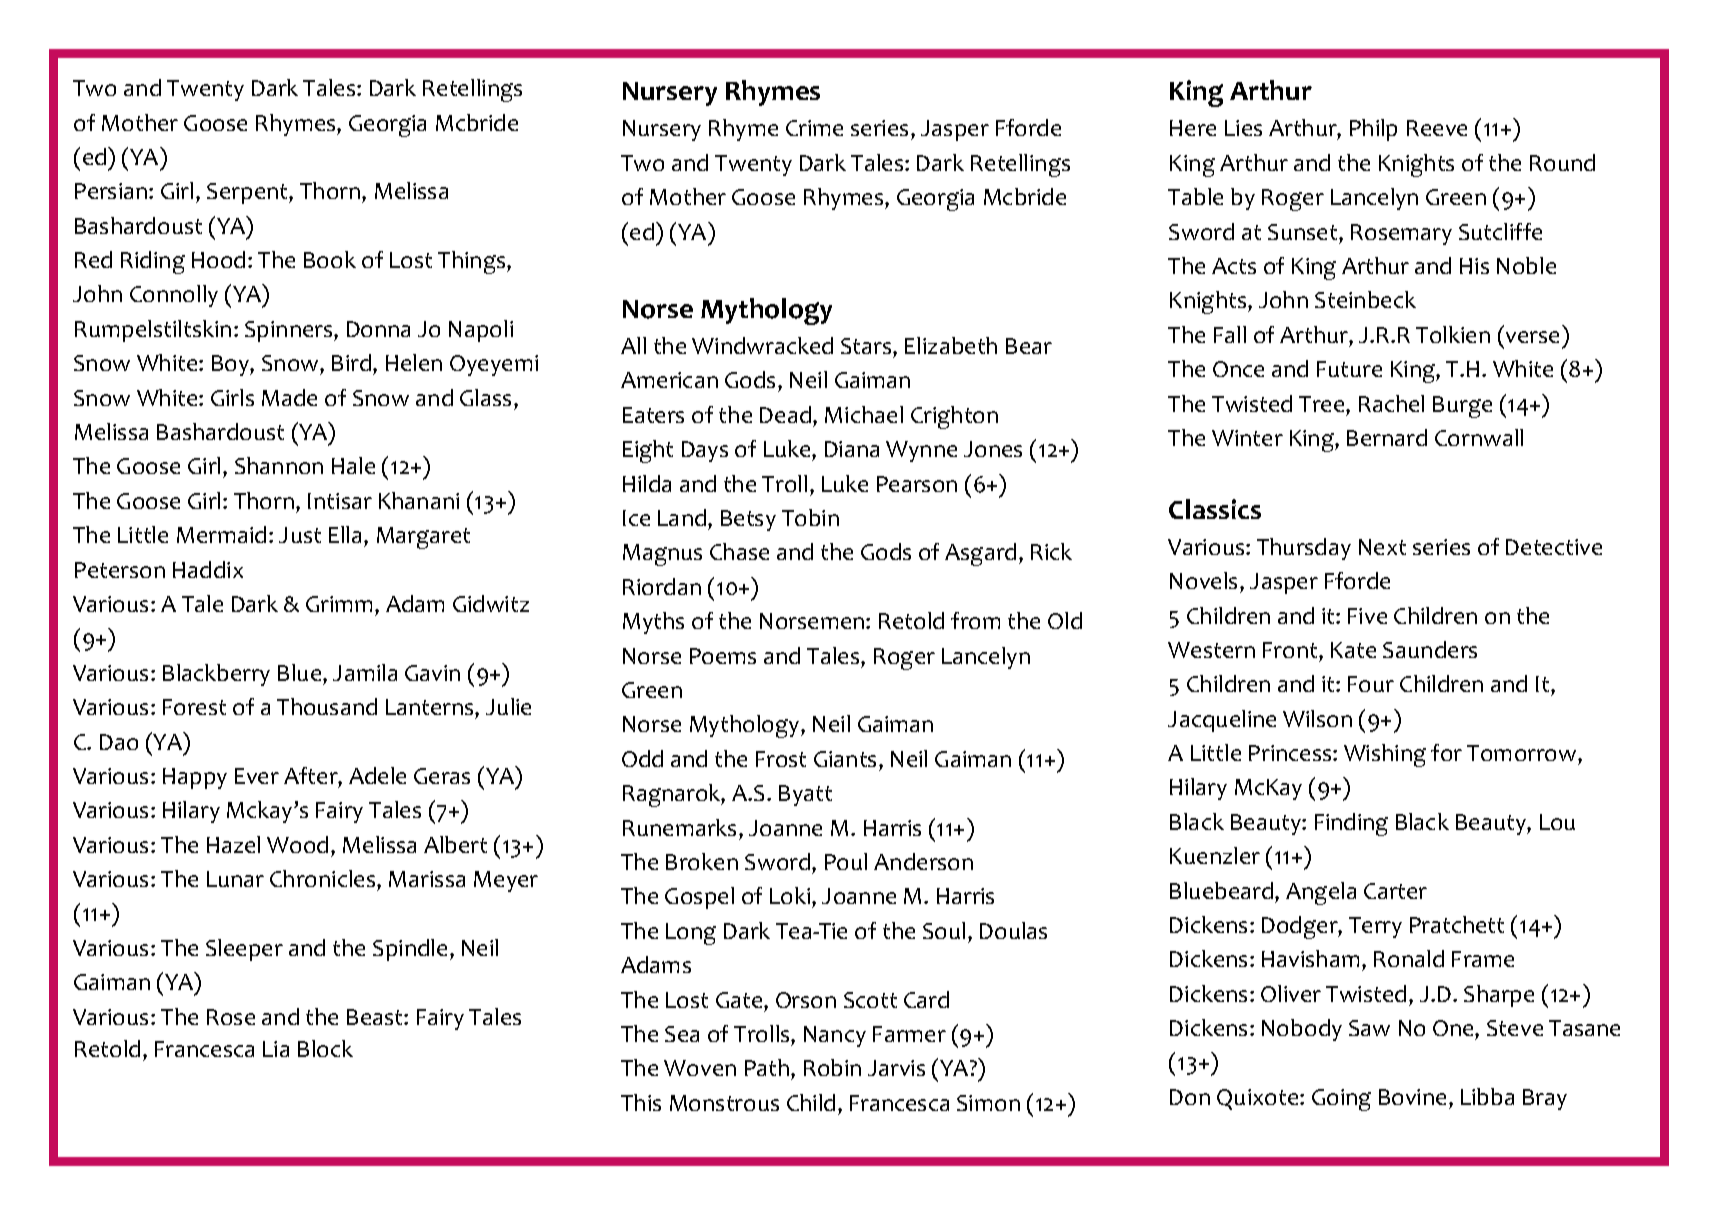 This screenshot has height=1215, width=1718. I want to click on Lia, so click(276, 1049).
